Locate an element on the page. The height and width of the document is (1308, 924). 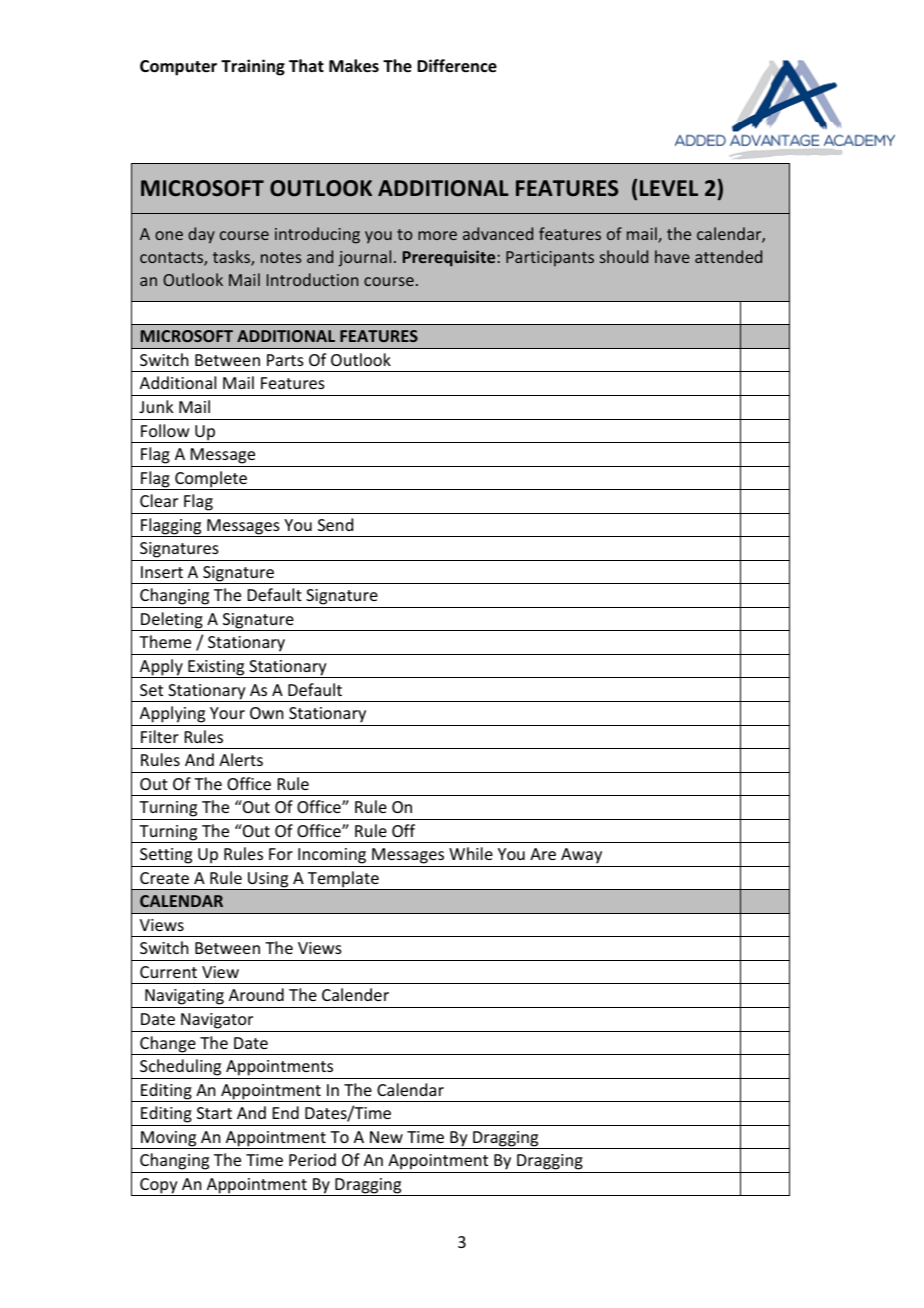
LEVEL is located at coordinates (669, 188).
